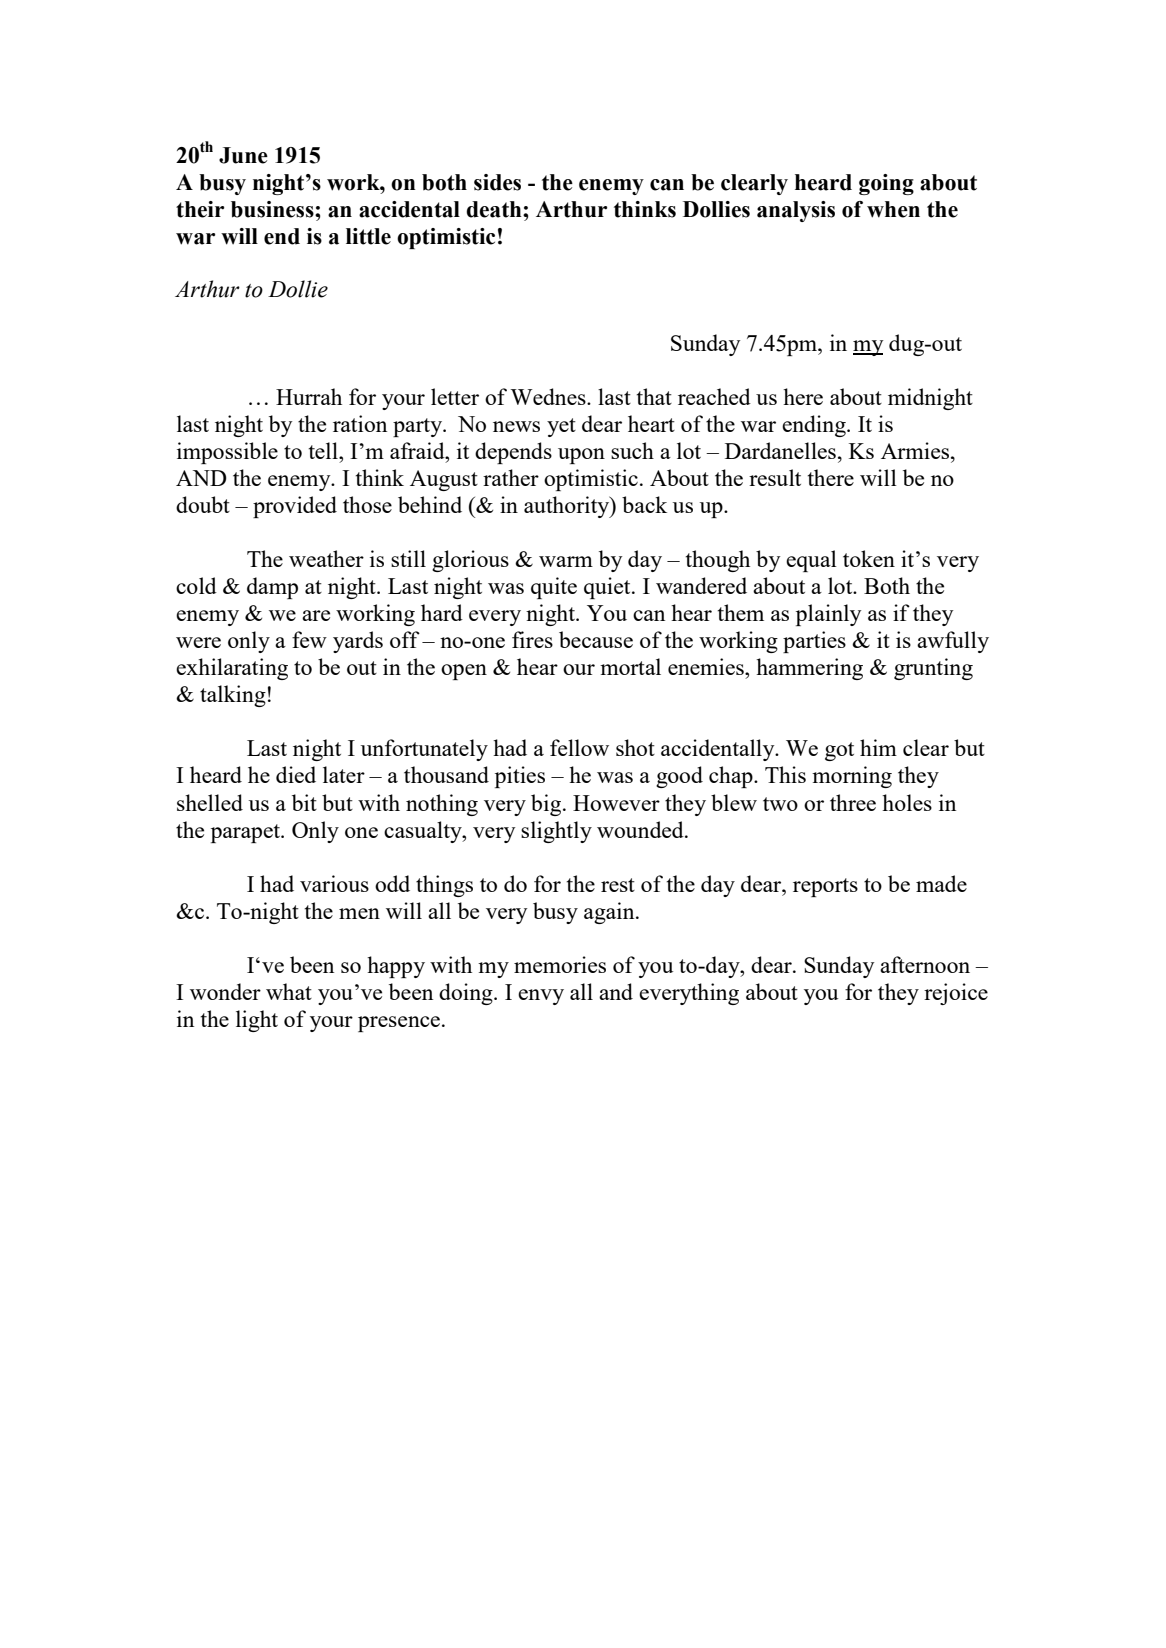 This screenshot has height=1648, width=1166. Describe the element at coordinates (304, 802) in the screenshot. I see `bit` at that location.
